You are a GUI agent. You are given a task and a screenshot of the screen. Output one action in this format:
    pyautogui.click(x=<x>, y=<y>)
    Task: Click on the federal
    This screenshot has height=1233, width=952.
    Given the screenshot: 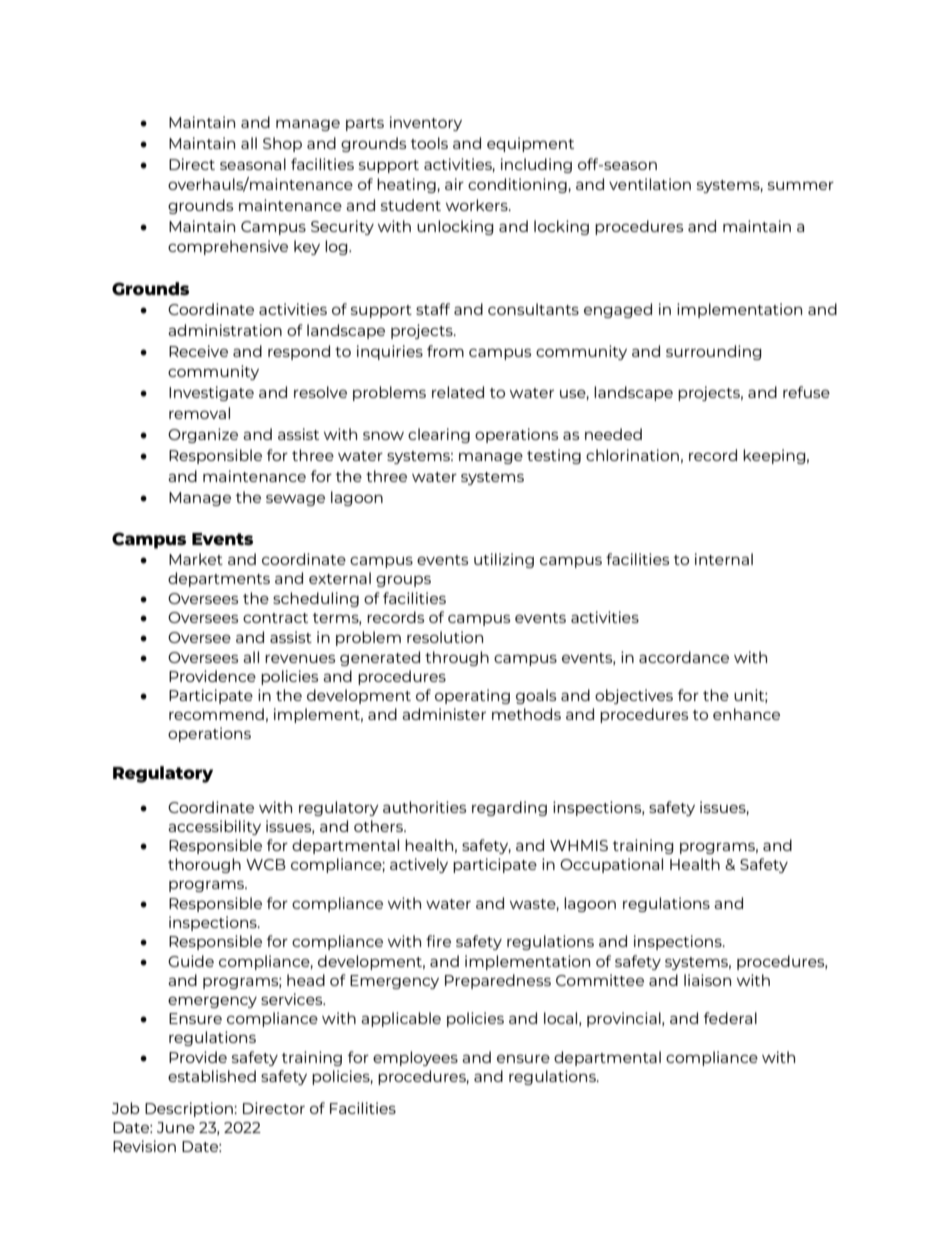 What is the action you would take?
    pyautogui.click(x=730, y=1018)
